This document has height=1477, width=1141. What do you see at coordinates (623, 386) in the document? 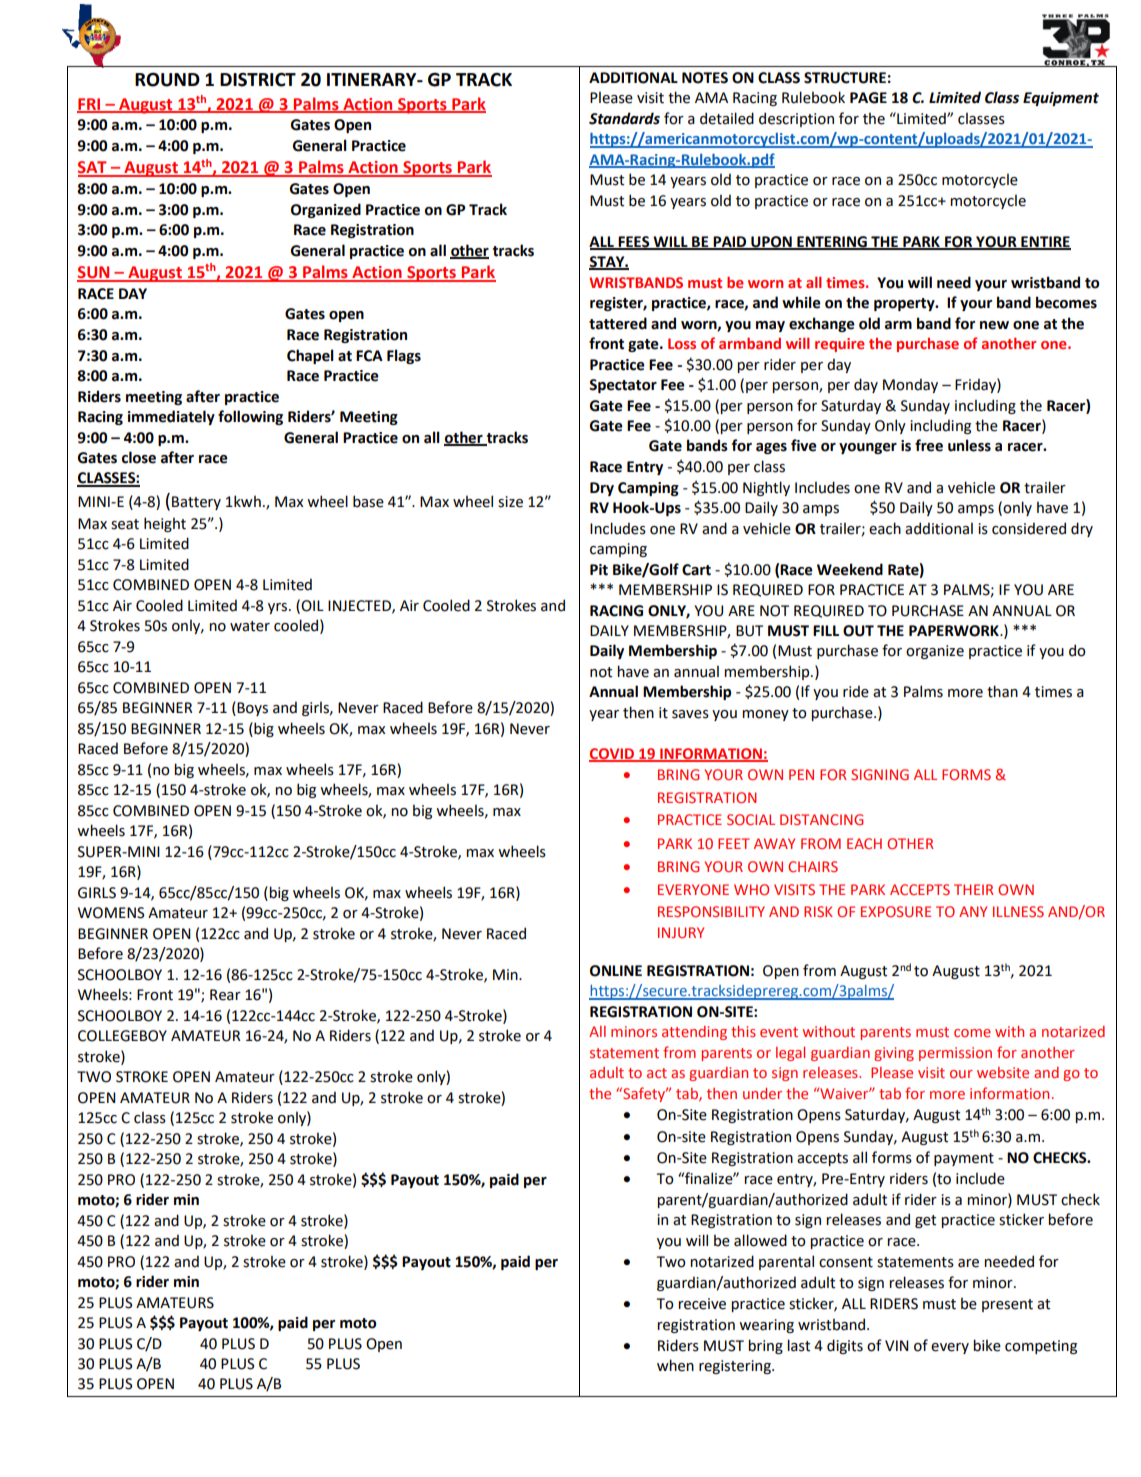
I see `Spectator` at bounding box center [623, 386].
